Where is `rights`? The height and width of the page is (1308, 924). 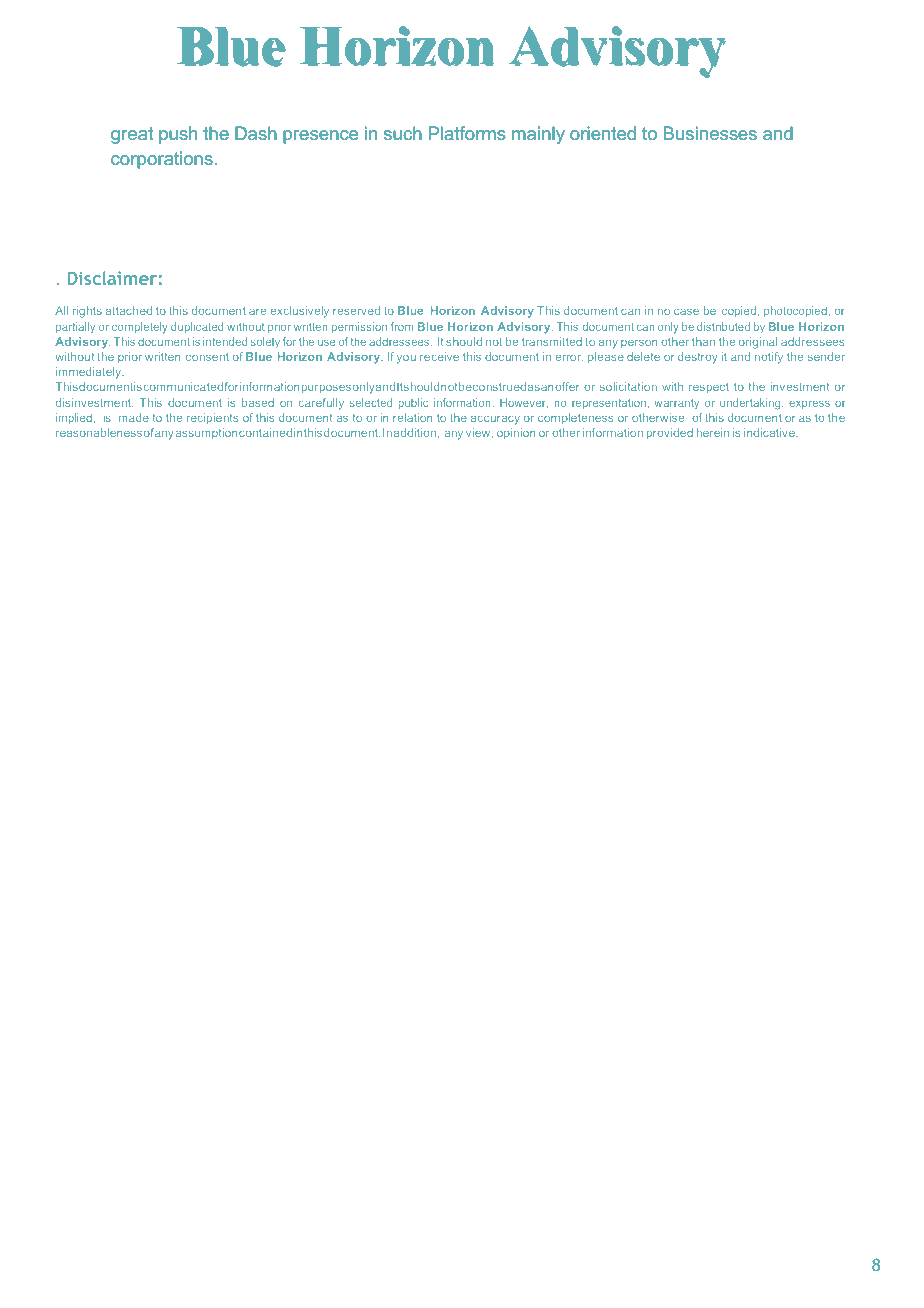 rights is located at coordinates (87, 312).
